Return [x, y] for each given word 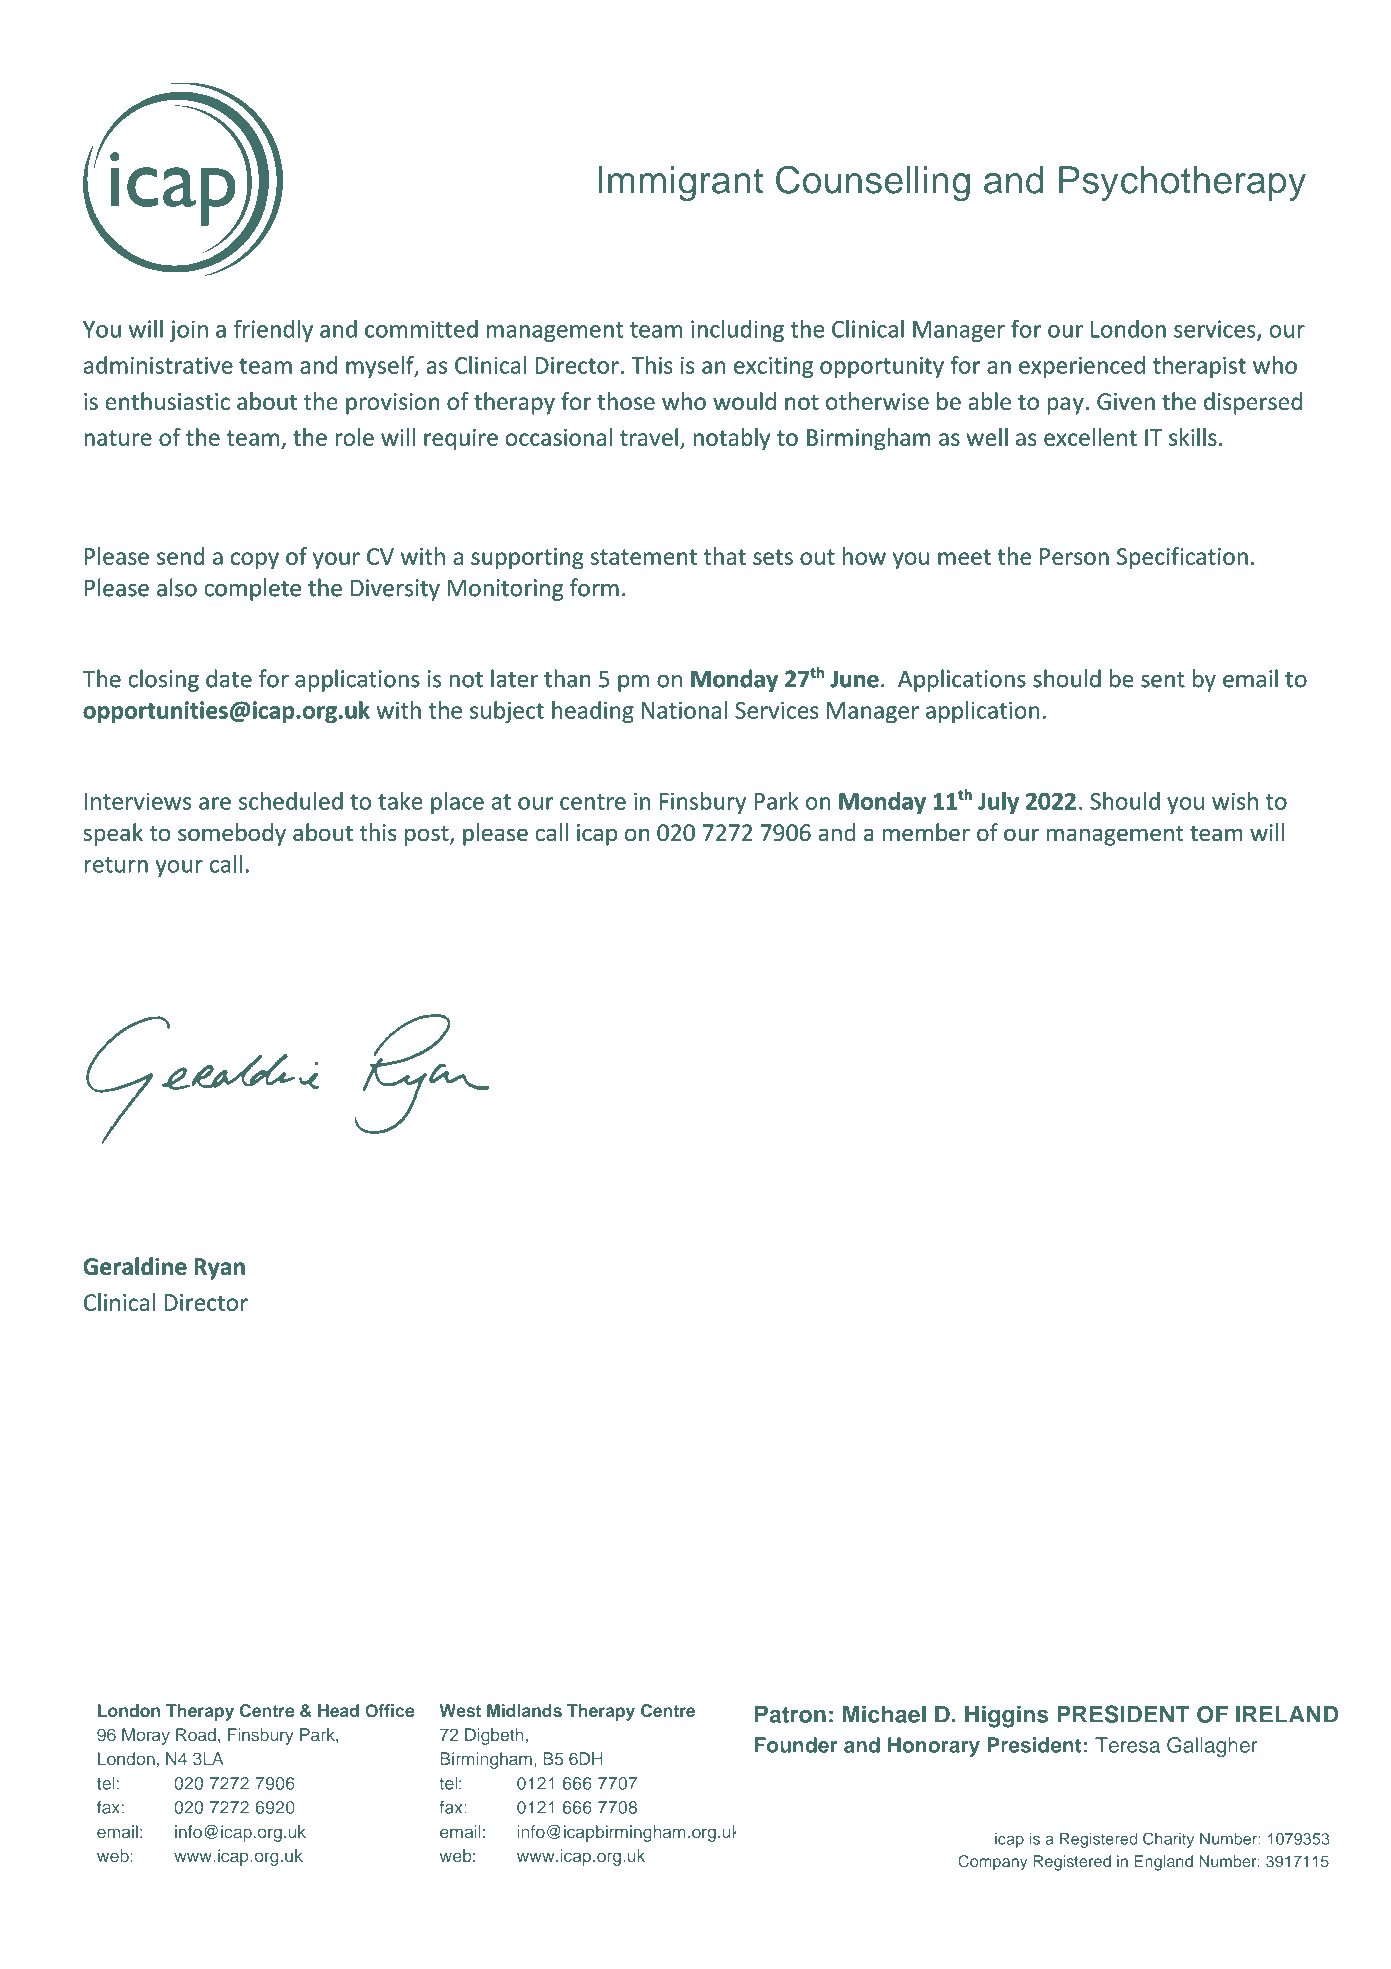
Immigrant [680, 183]
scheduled [291, 801]
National [684, 710]
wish [1235, 801]
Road [196, 1734]
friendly [273, 330]
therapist [1199, 367]
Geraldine [135, 1266]
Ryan [219, 1269]
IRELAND [1287, 1714]
